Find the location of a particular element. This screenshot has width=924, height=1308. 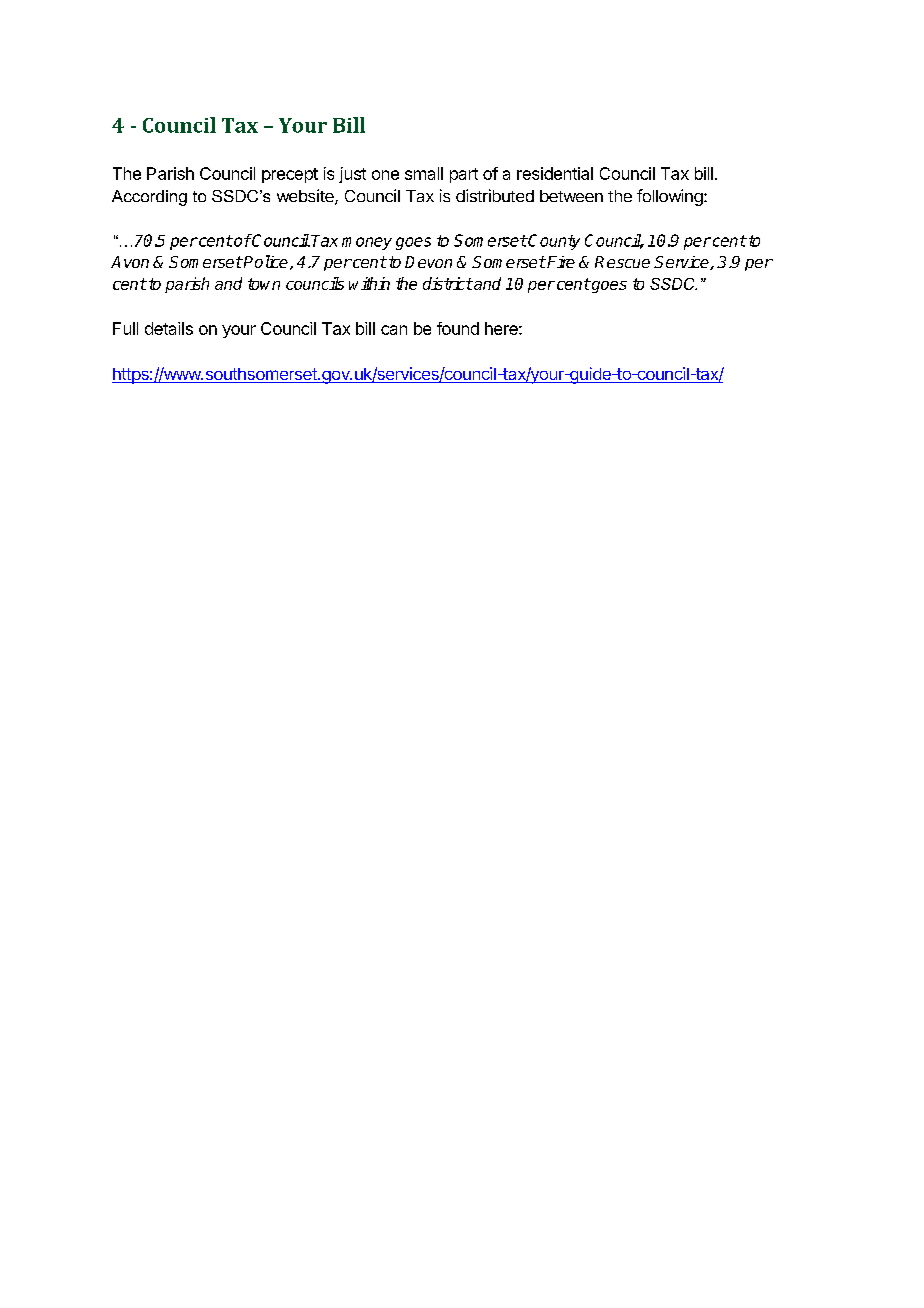

Avon is located at coordinates (130, 262).
